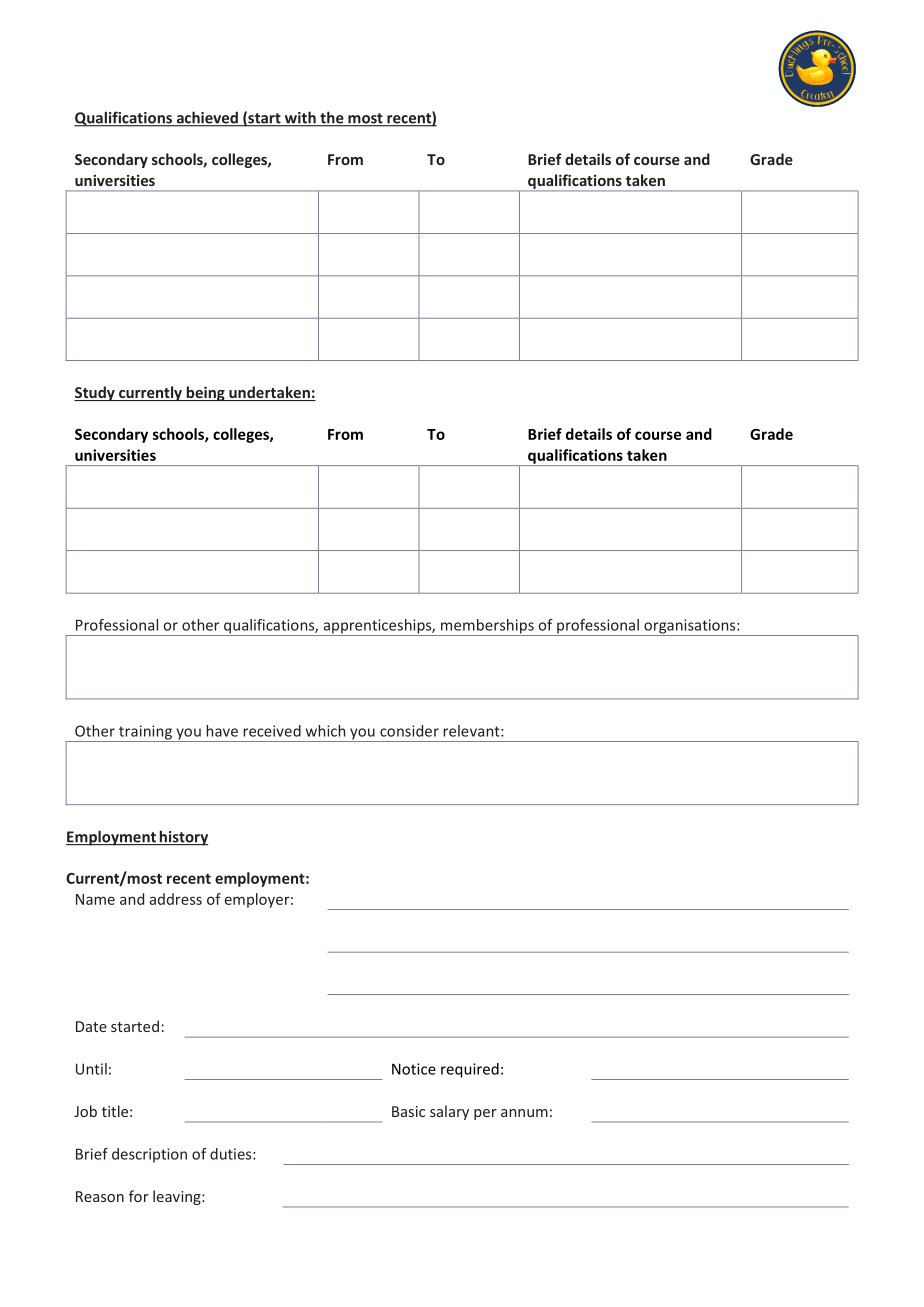 Image resolution: width=924 pixels, height=1307 pixels. I want to click on training, so click(145, 733).
